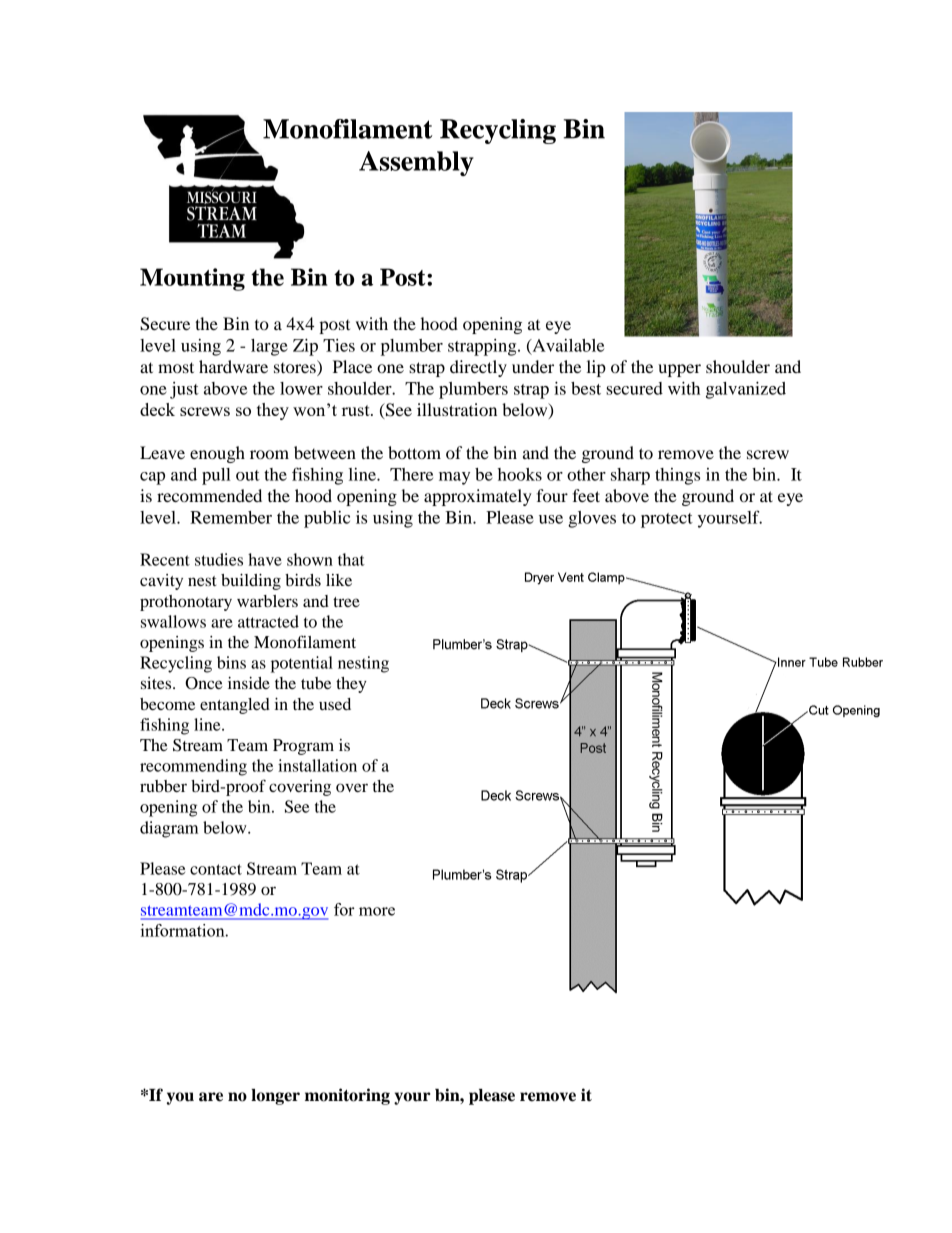 Image resolution: width=952 pixels, height=1233 pixels. What do you see at coordinates (416, 163) in the screenshot?
I see `Assembly` at bounding box center [416, 163].
